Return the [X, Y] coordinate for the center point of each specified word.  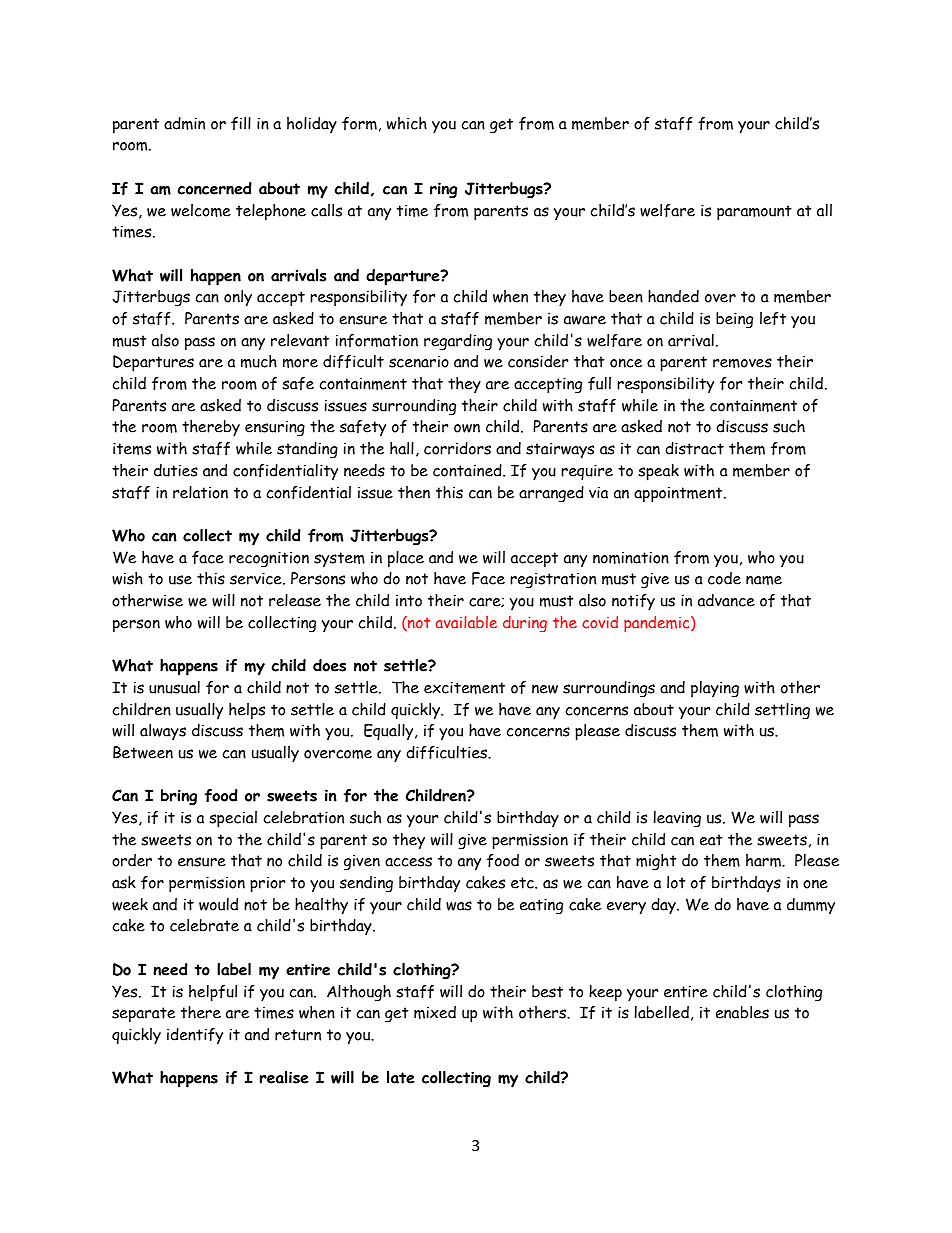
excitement [464, 687]
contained [468, 470]
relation [200, 492]
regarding [458, 342]
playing [715, 689]
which [407, 123]
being [734, 320]
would [218, 904]
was [459, 906]
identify [195, 1036]
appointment [679, 494]
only [238, 298]
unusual [174, 687]
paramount [754, 213]
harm [765, 860]
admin [184, 123]
